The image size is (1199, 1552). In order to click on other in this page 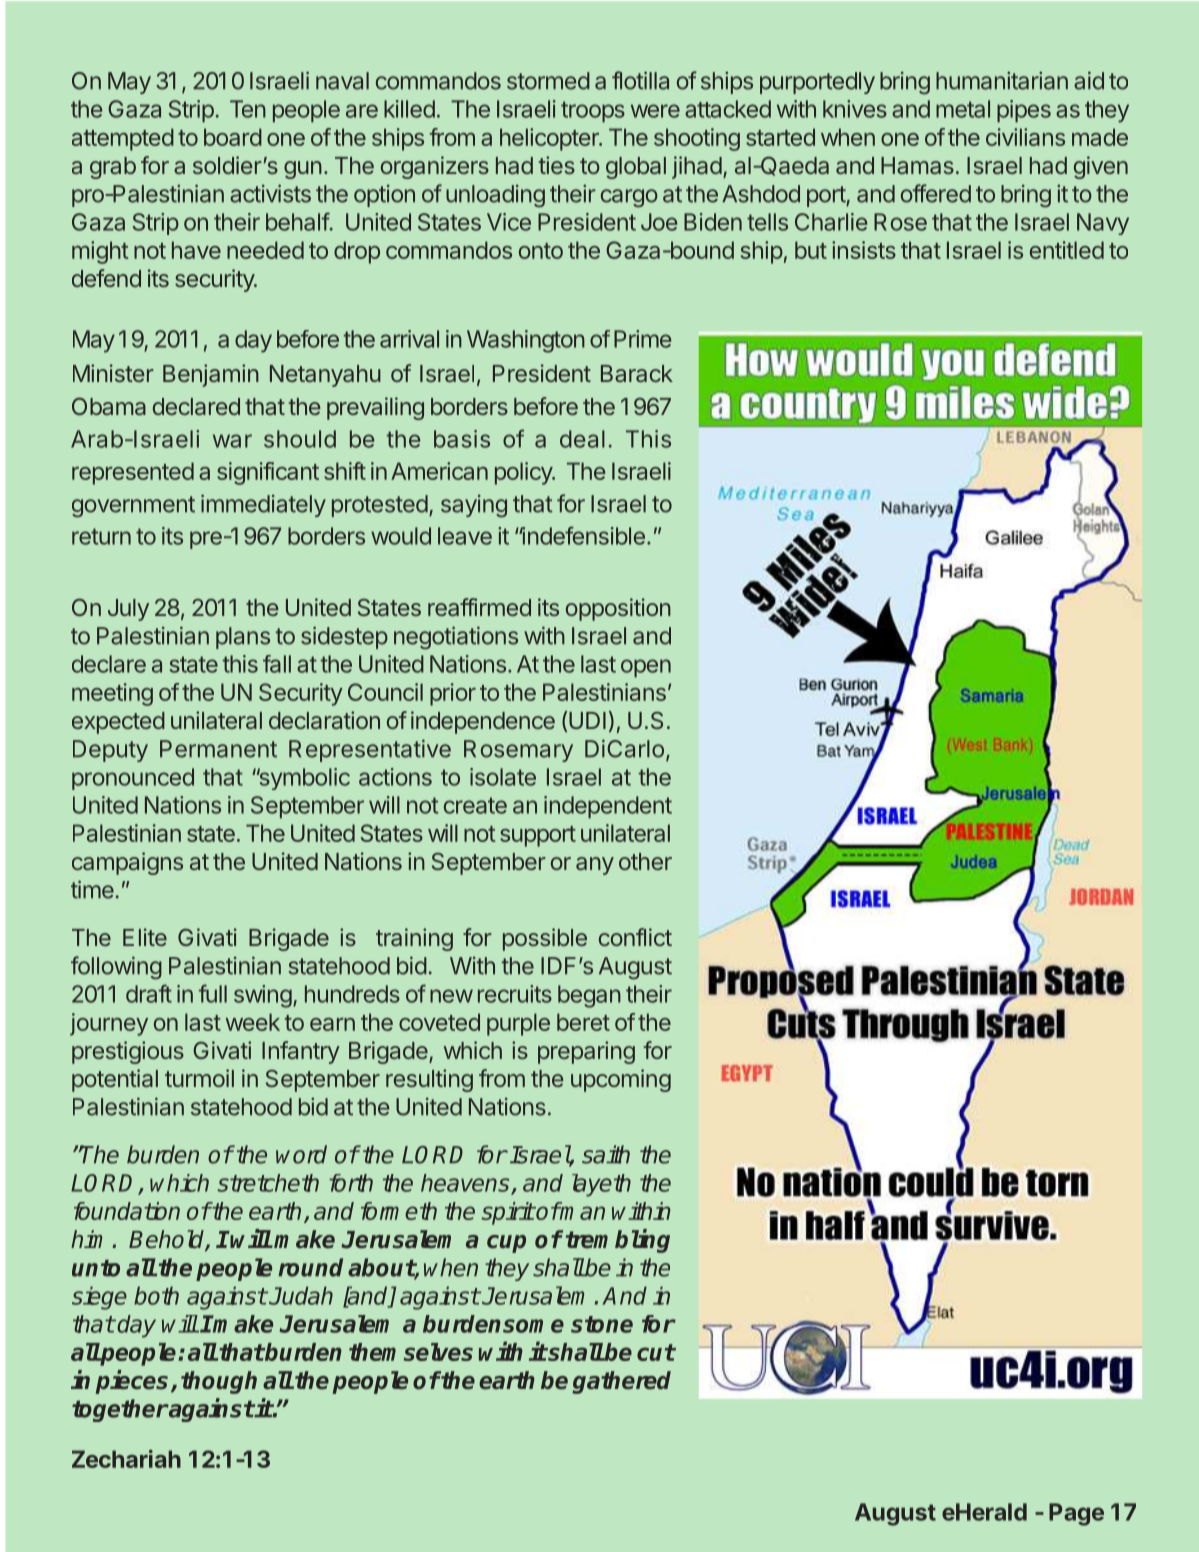, I will do `click(645, 861)`.
